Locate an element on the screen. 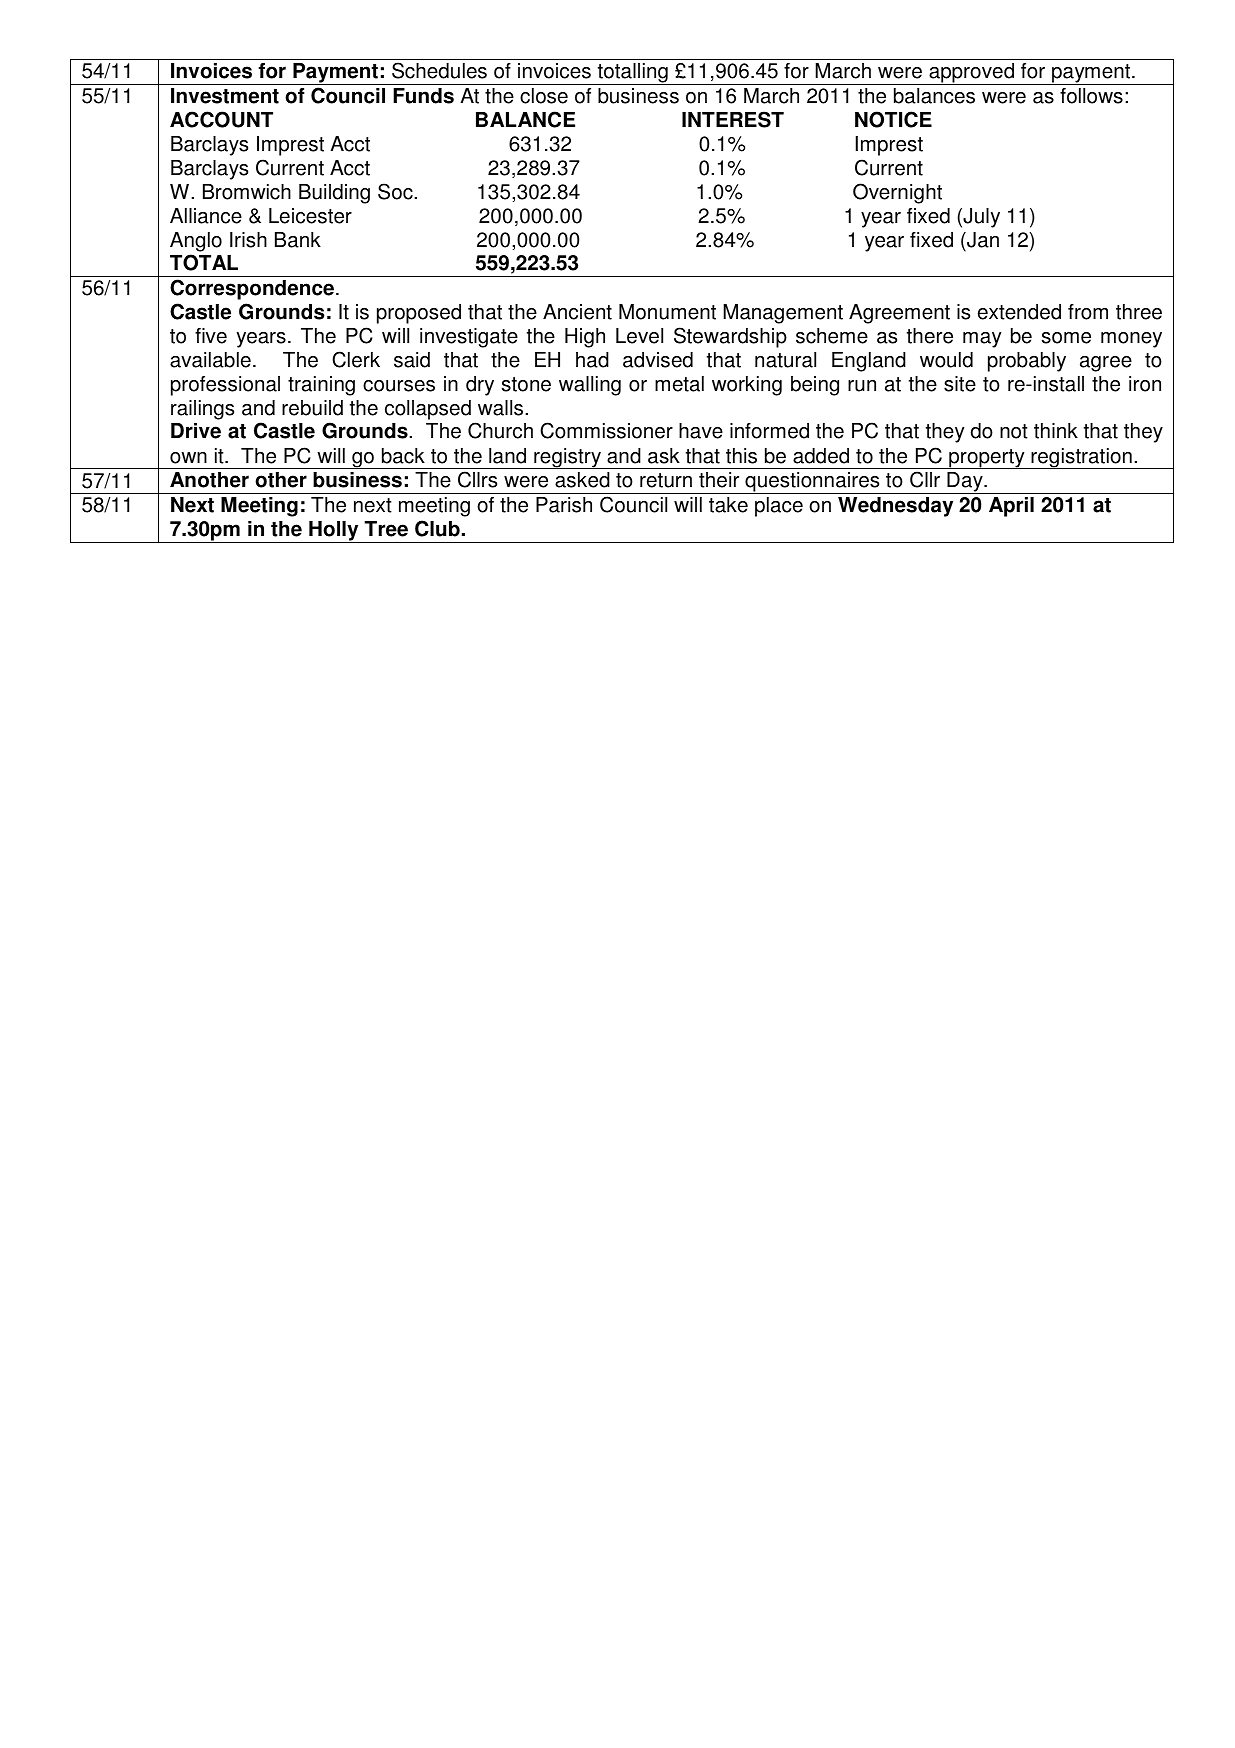 This screenshot has width=1235, height=1748. think is located at coordinates (1056, 431).
